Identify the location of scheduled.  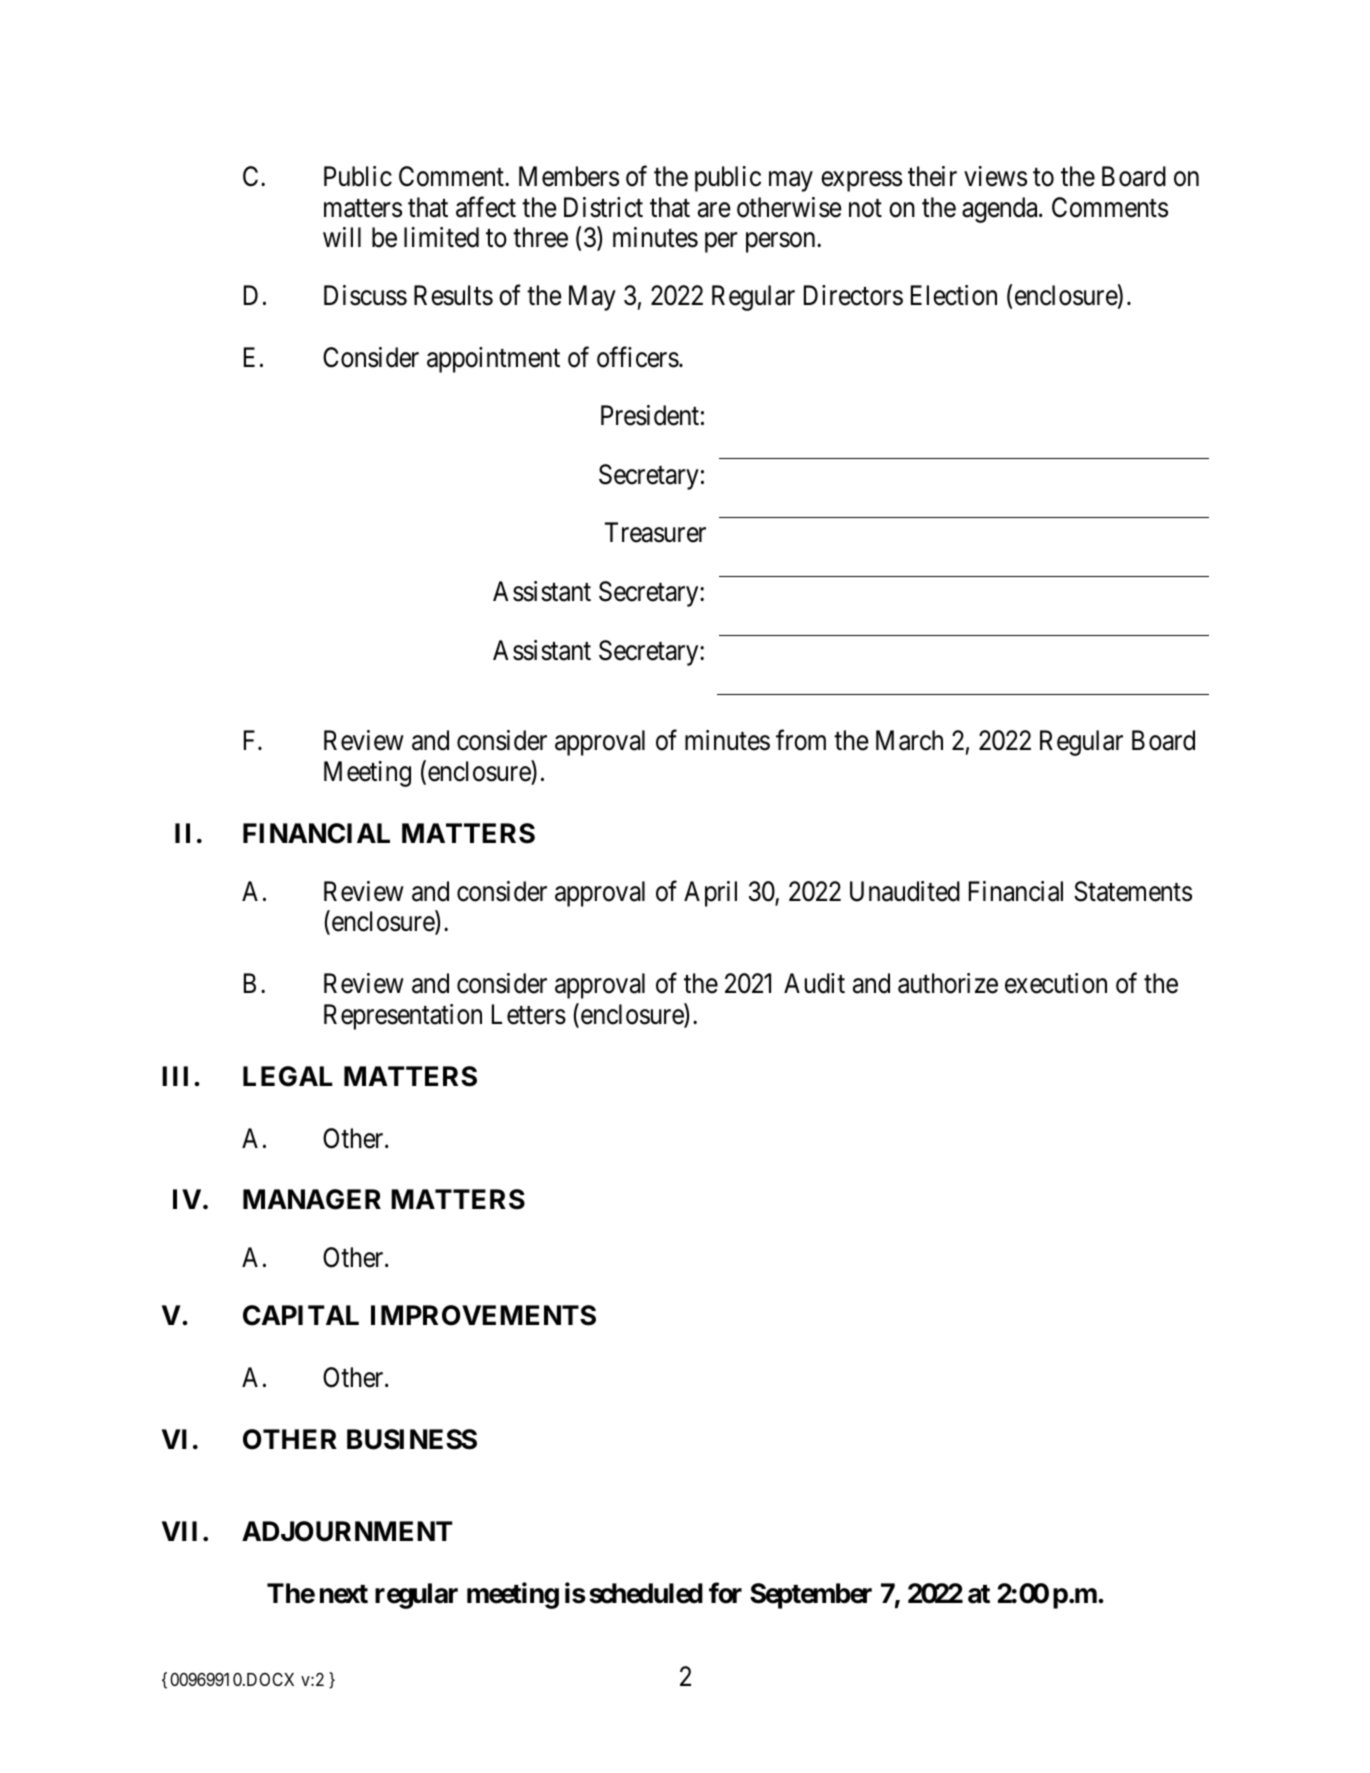
(646, 1593).
